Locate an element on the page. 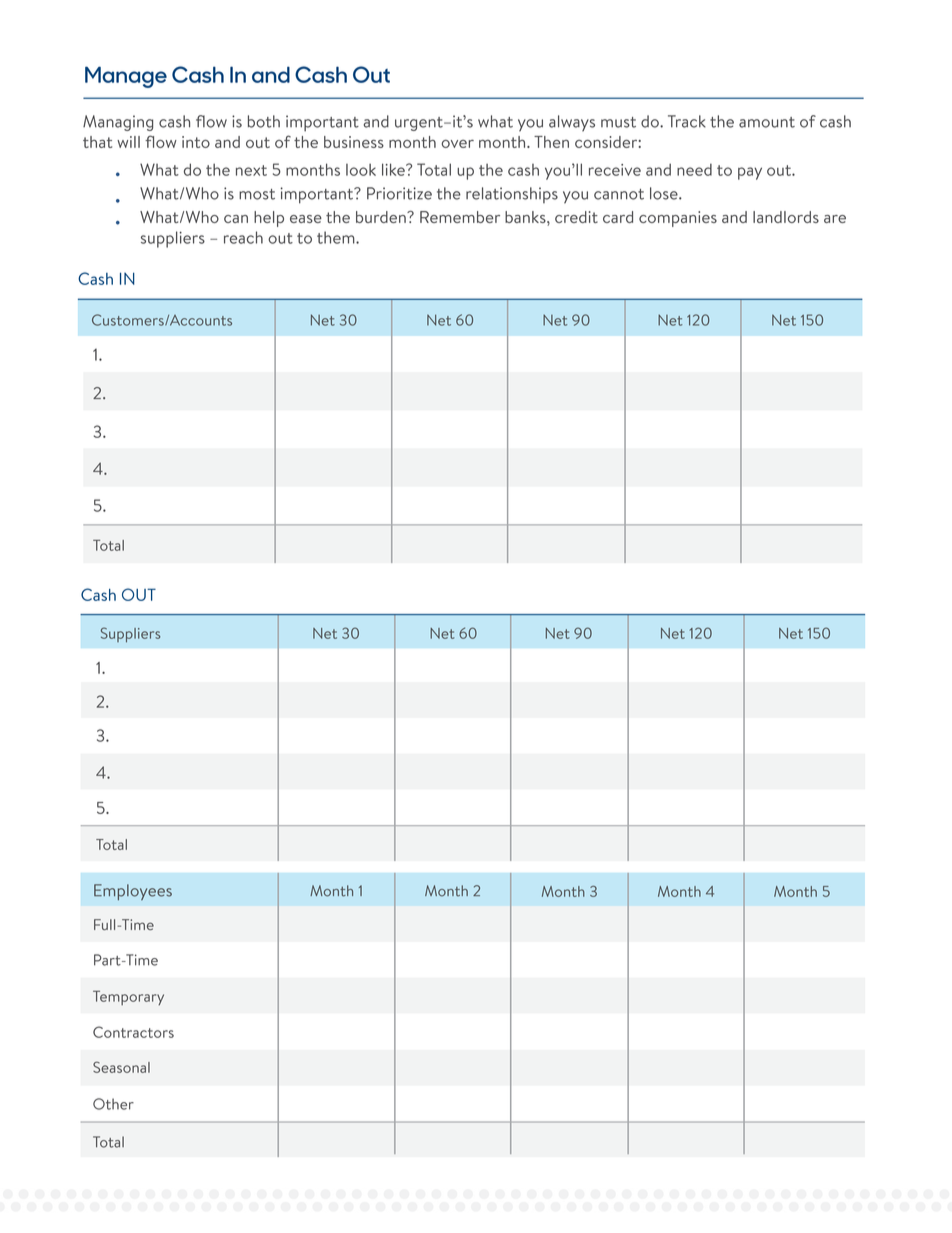 This image has height=1233, width=952. Seasonal is located at coordinates (121, 1067).
